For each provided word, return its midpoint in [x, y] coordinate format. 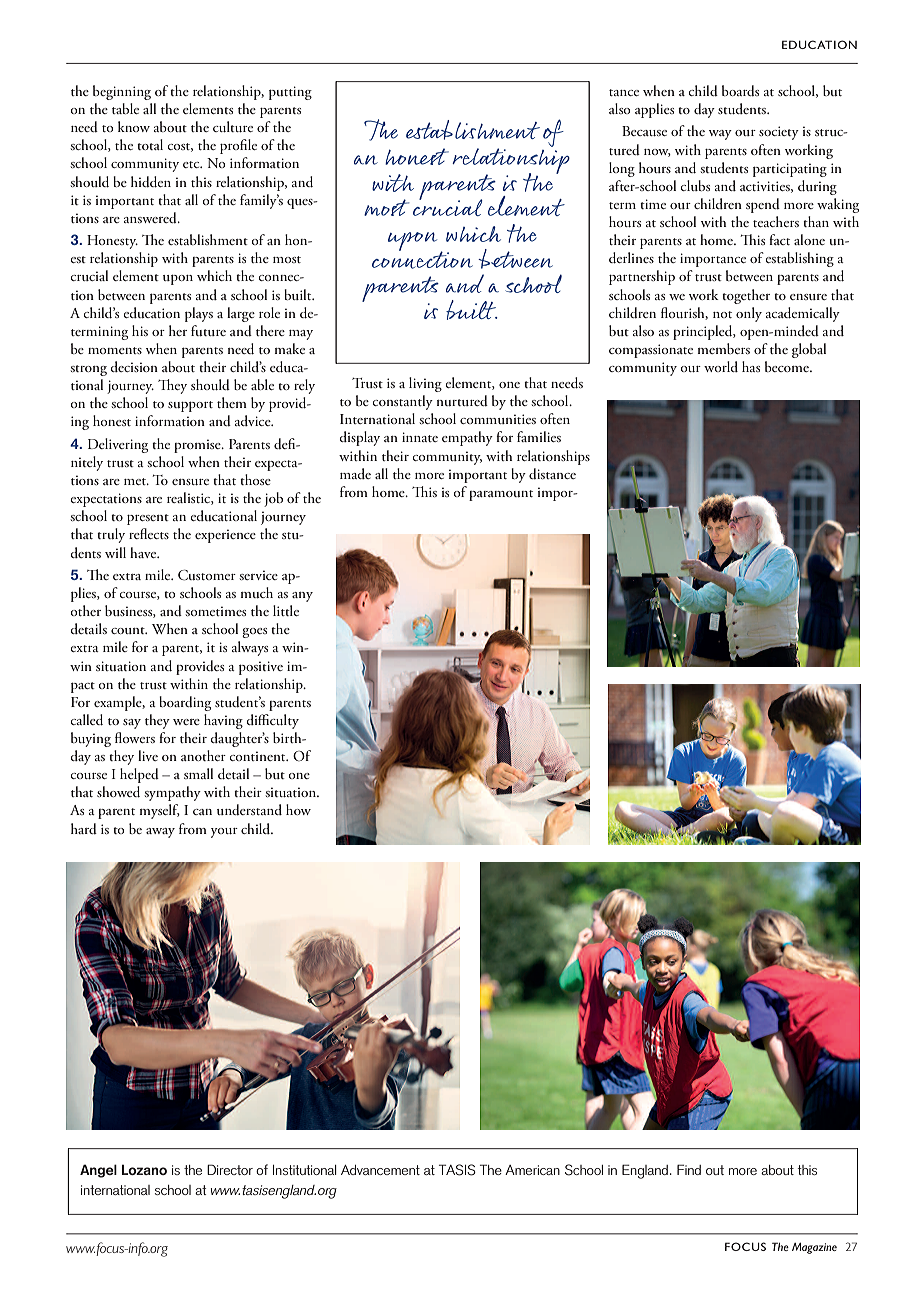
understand [249, 809]
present [148, 519]
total [150, 144]
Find [689, 1169]
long [622, 169]
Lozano [144, 1169]
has [751, 366]
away [160, 833]
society [779, 133]
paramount [501, 495]
